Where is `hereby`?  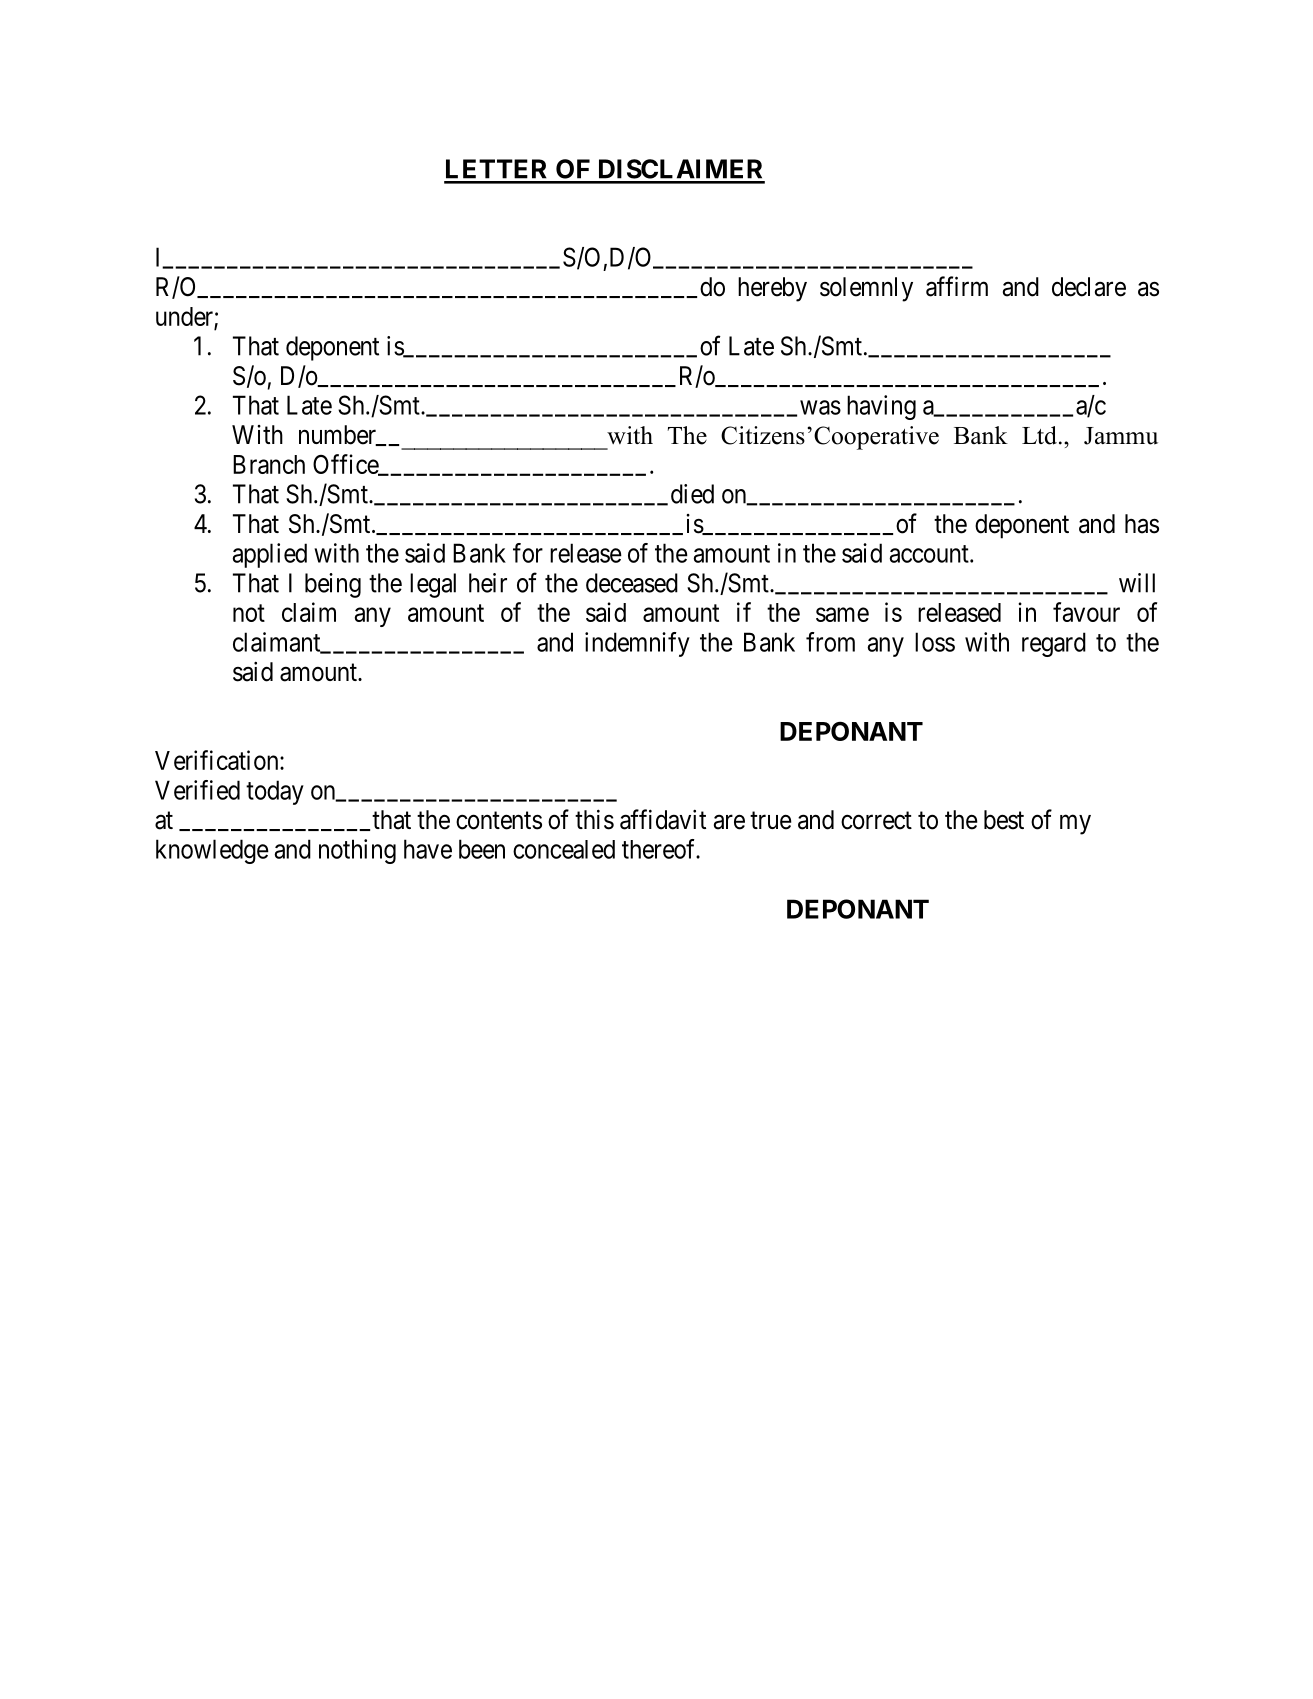 hereby is located at coordinates (772, 289).
